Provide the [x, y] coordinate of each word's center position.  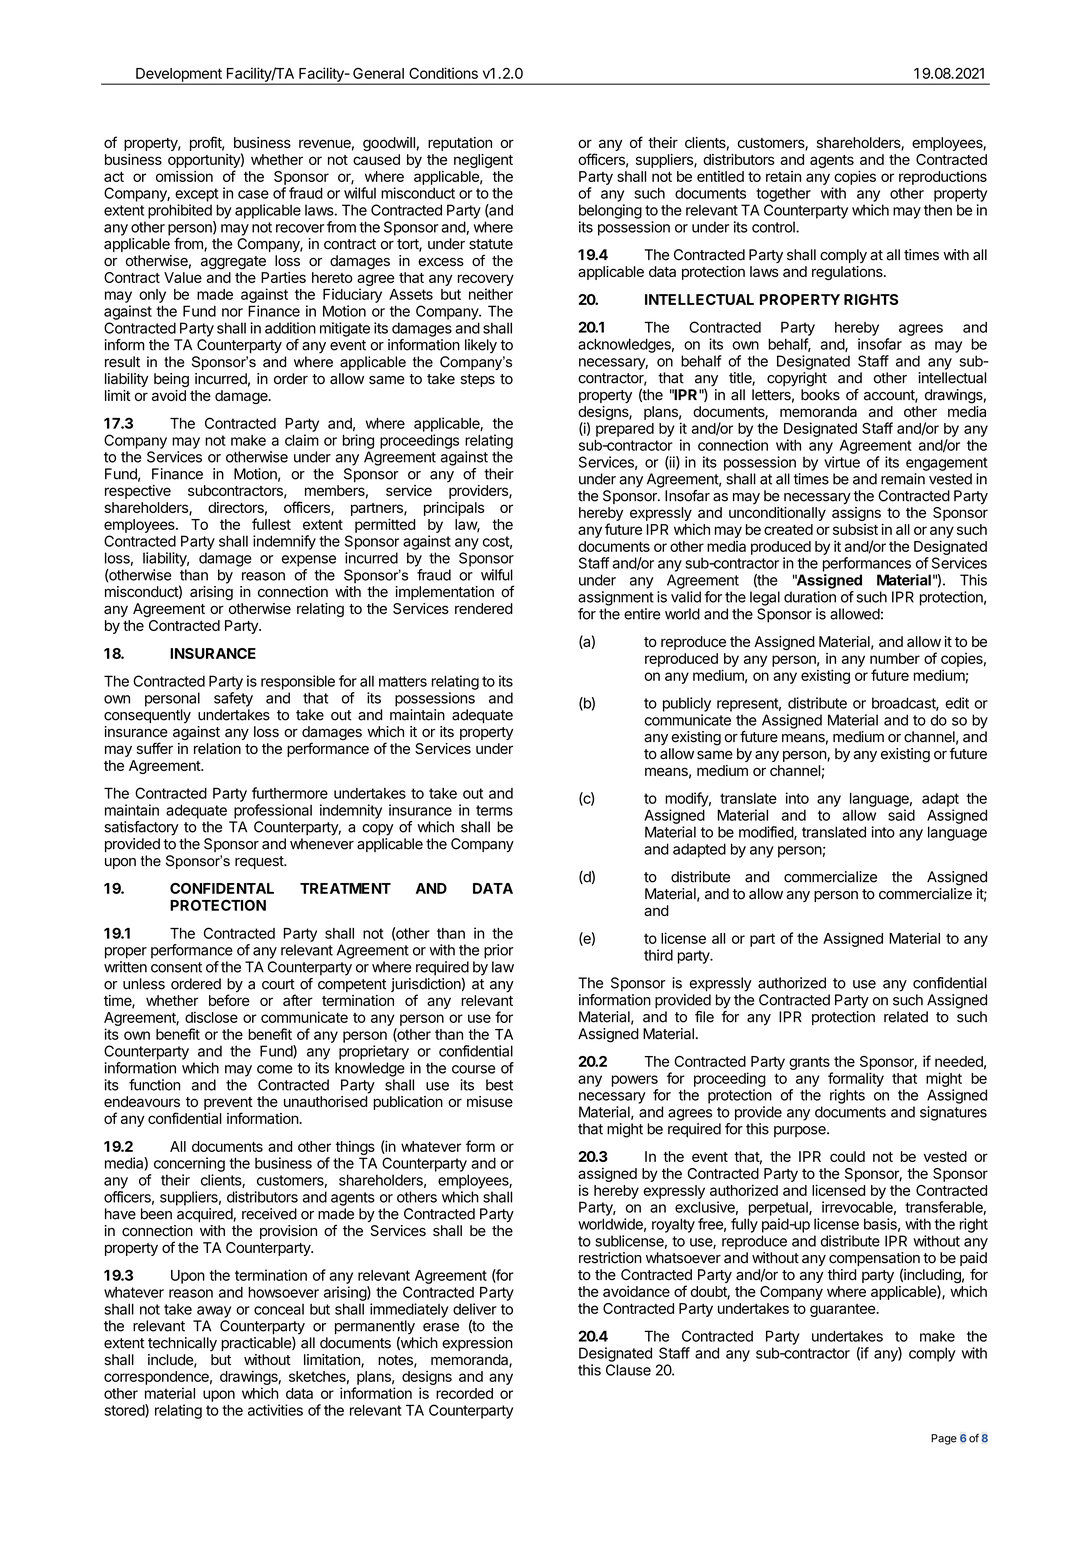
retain [783, 176]
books [820, 395]
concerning [189, 1164]
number [895, 658]
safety [233, 699]
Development [179, 76]
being [171, 380]
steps [478, 380]
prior [499, 951]
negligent [483, 161]
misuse [490, 1101]
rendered [484, 608]
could [847, 1156]
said [901, 815]
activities [275, 1410]
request [260, 862]
